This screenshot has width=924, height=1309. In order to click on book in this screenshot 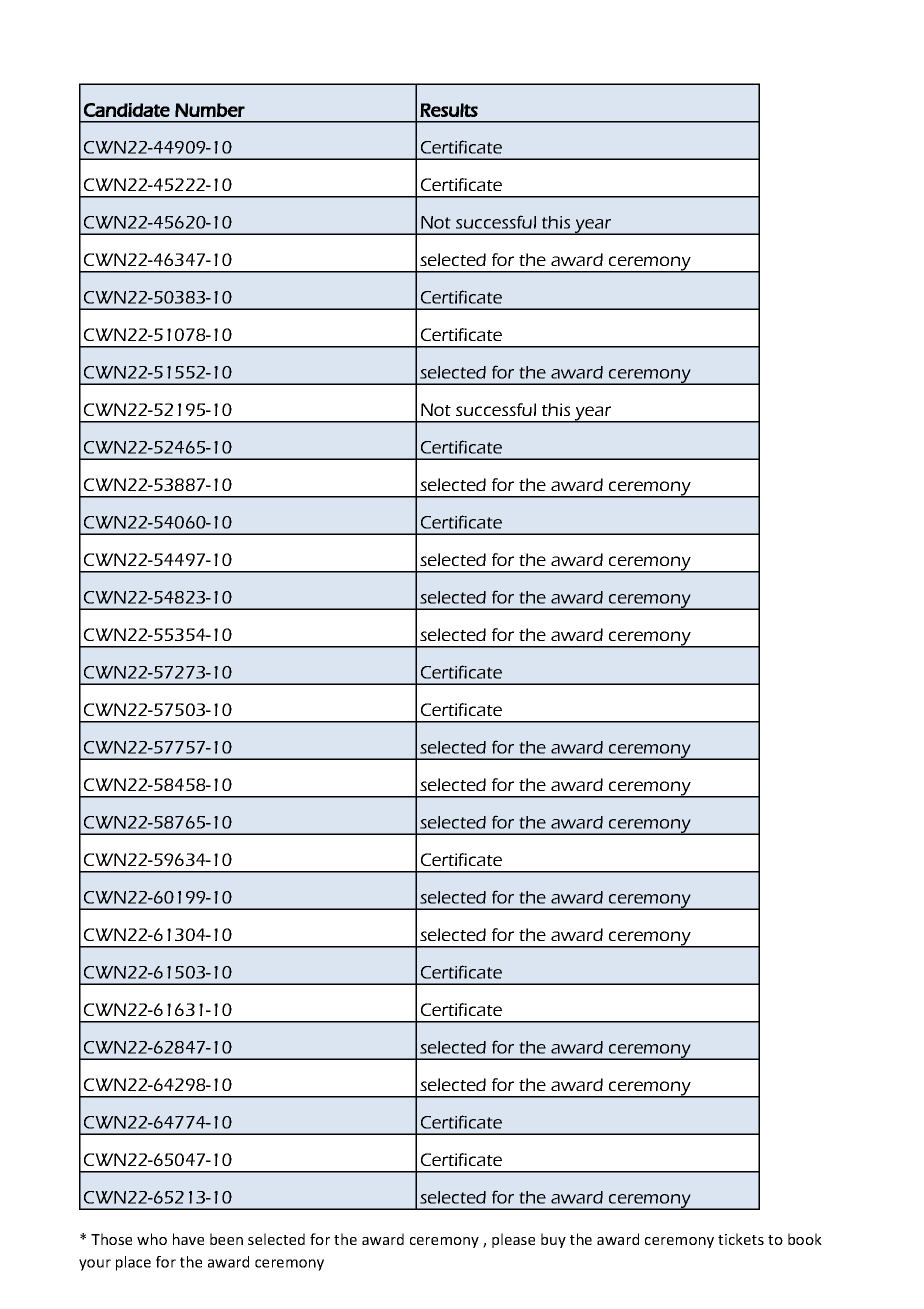, I will do `click(805, 1239)`.
